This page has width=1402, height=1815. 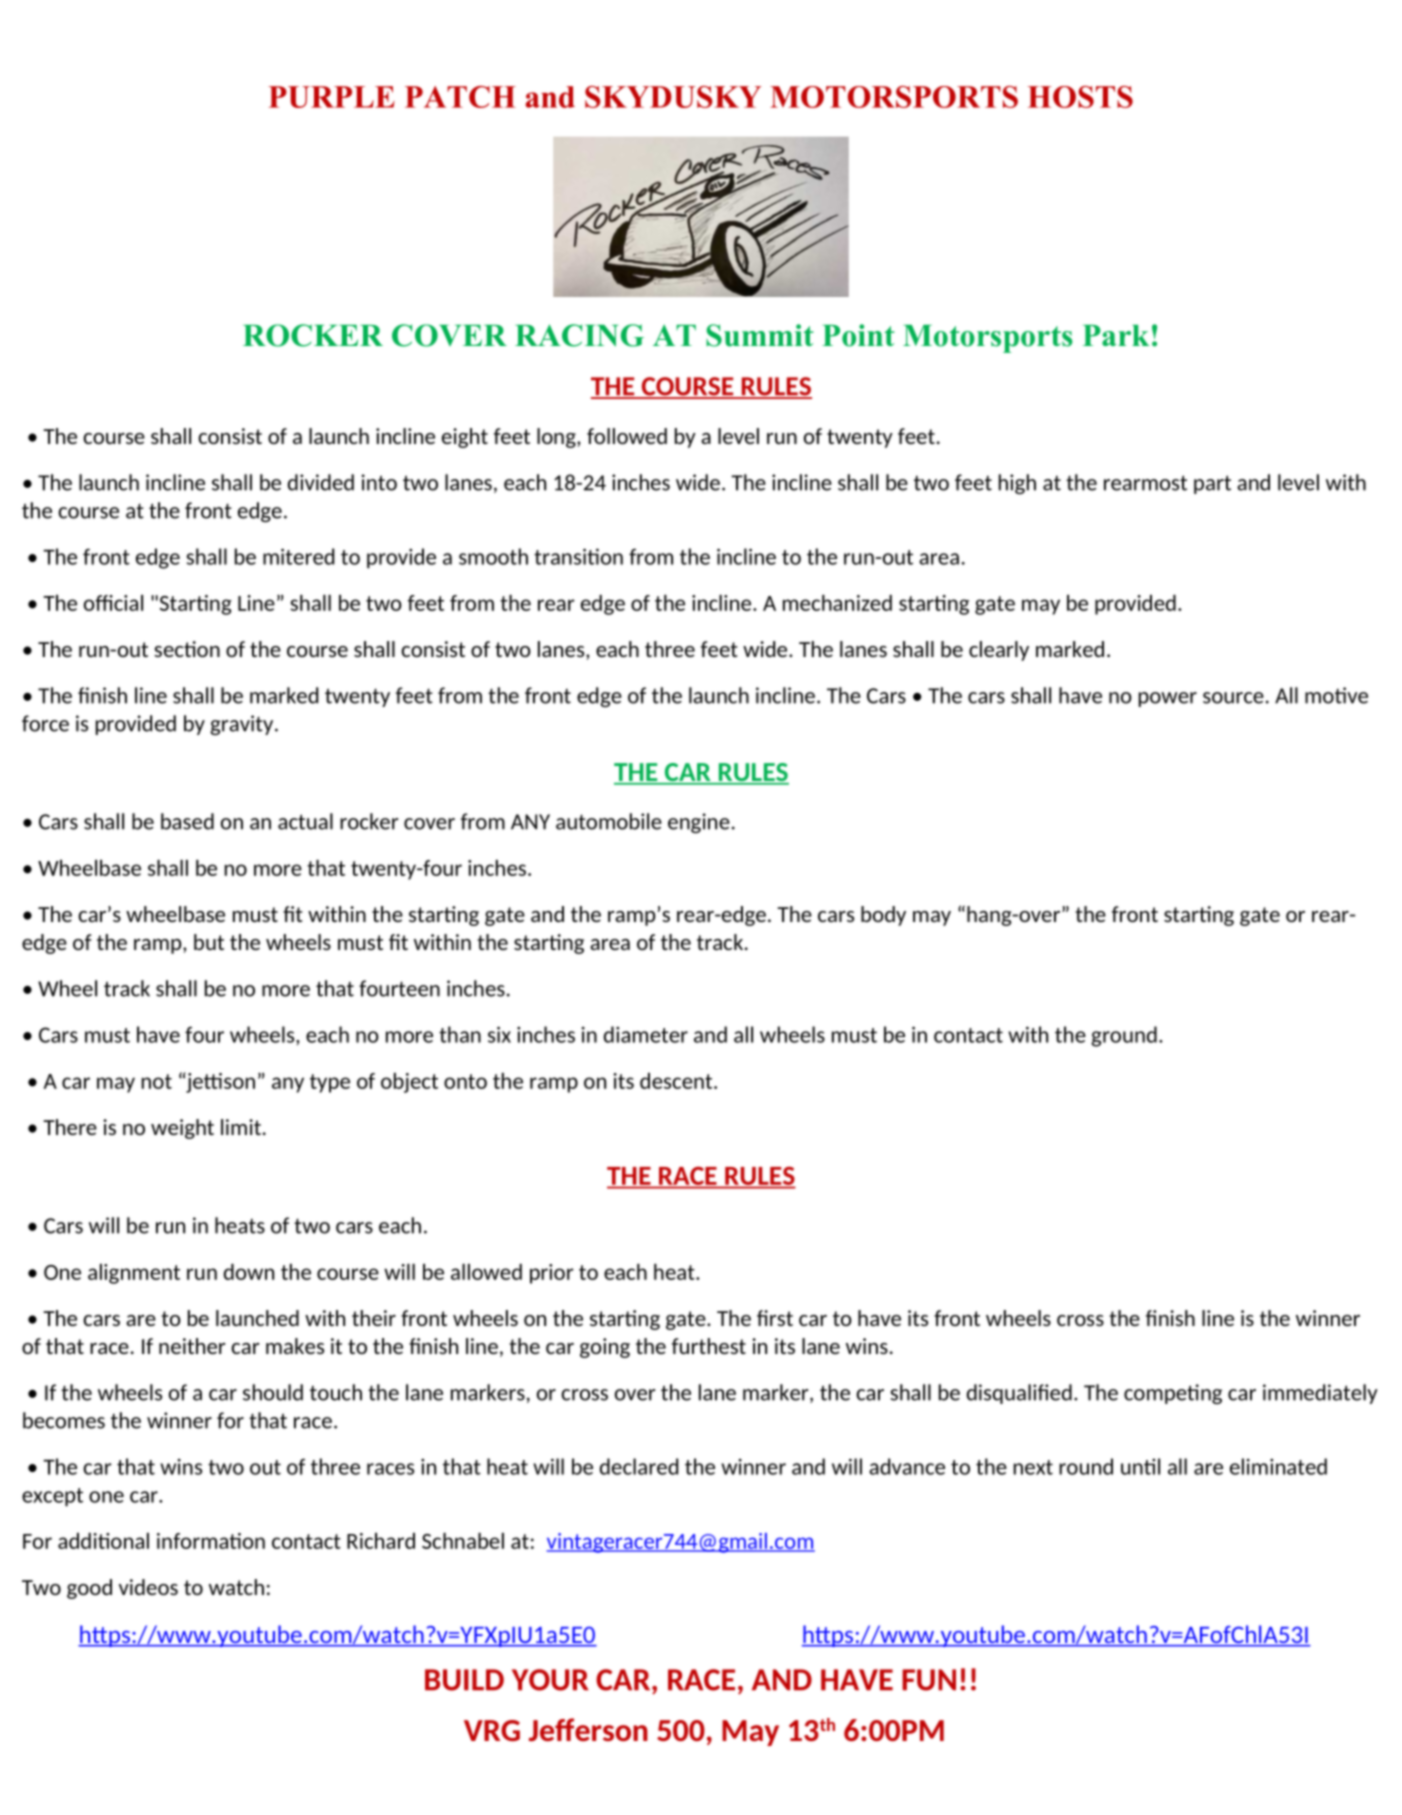 I want to click on but, so click(x=209, y=942).
